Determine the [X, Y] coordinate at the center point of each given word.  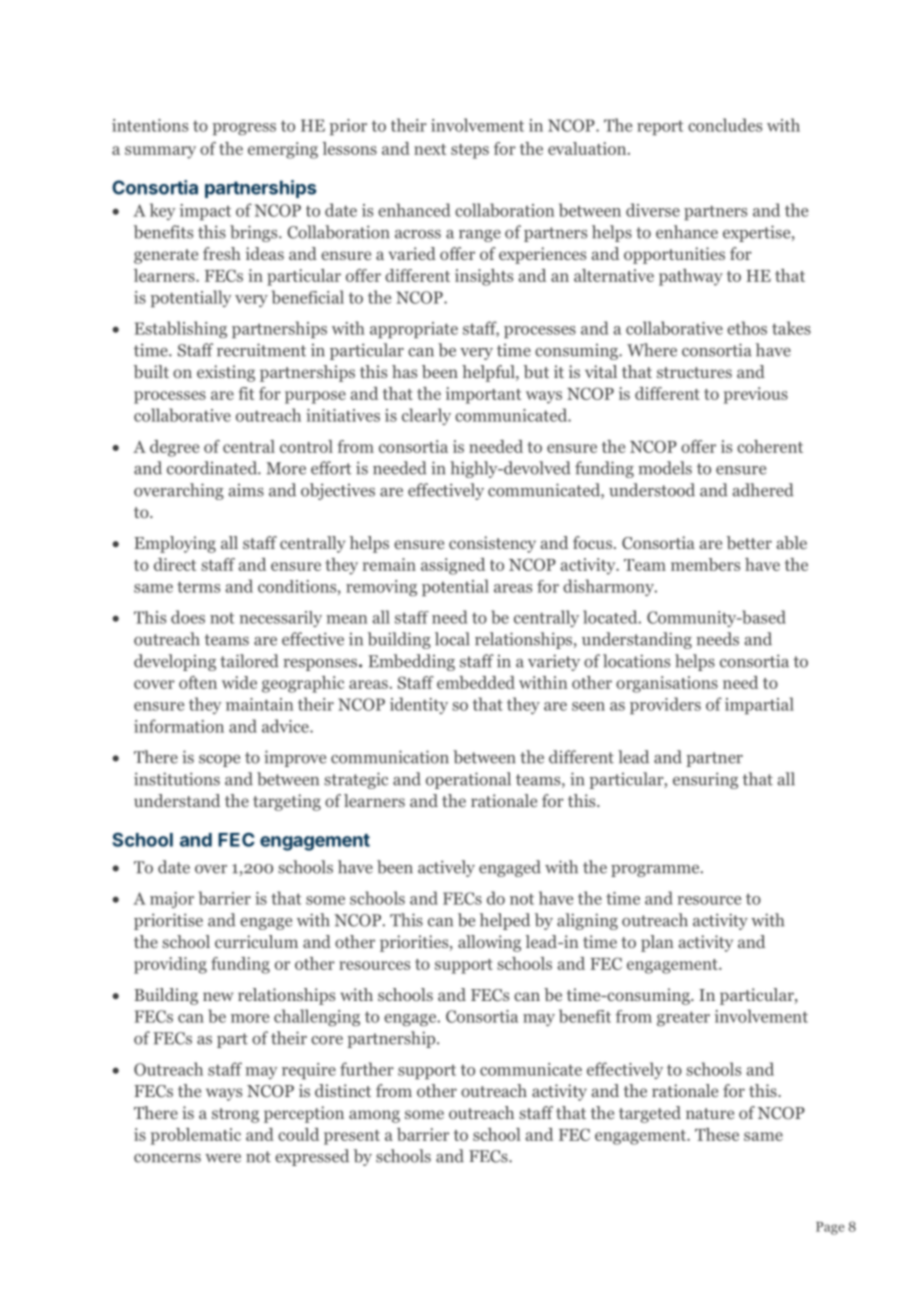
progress [244, 129]
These [717, 1134]
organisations [667, 684]
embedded [476, 682]
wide [239, 682]
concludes [725, 125]
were [223, 1158]
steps [470, 151]
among [374, 1116]
